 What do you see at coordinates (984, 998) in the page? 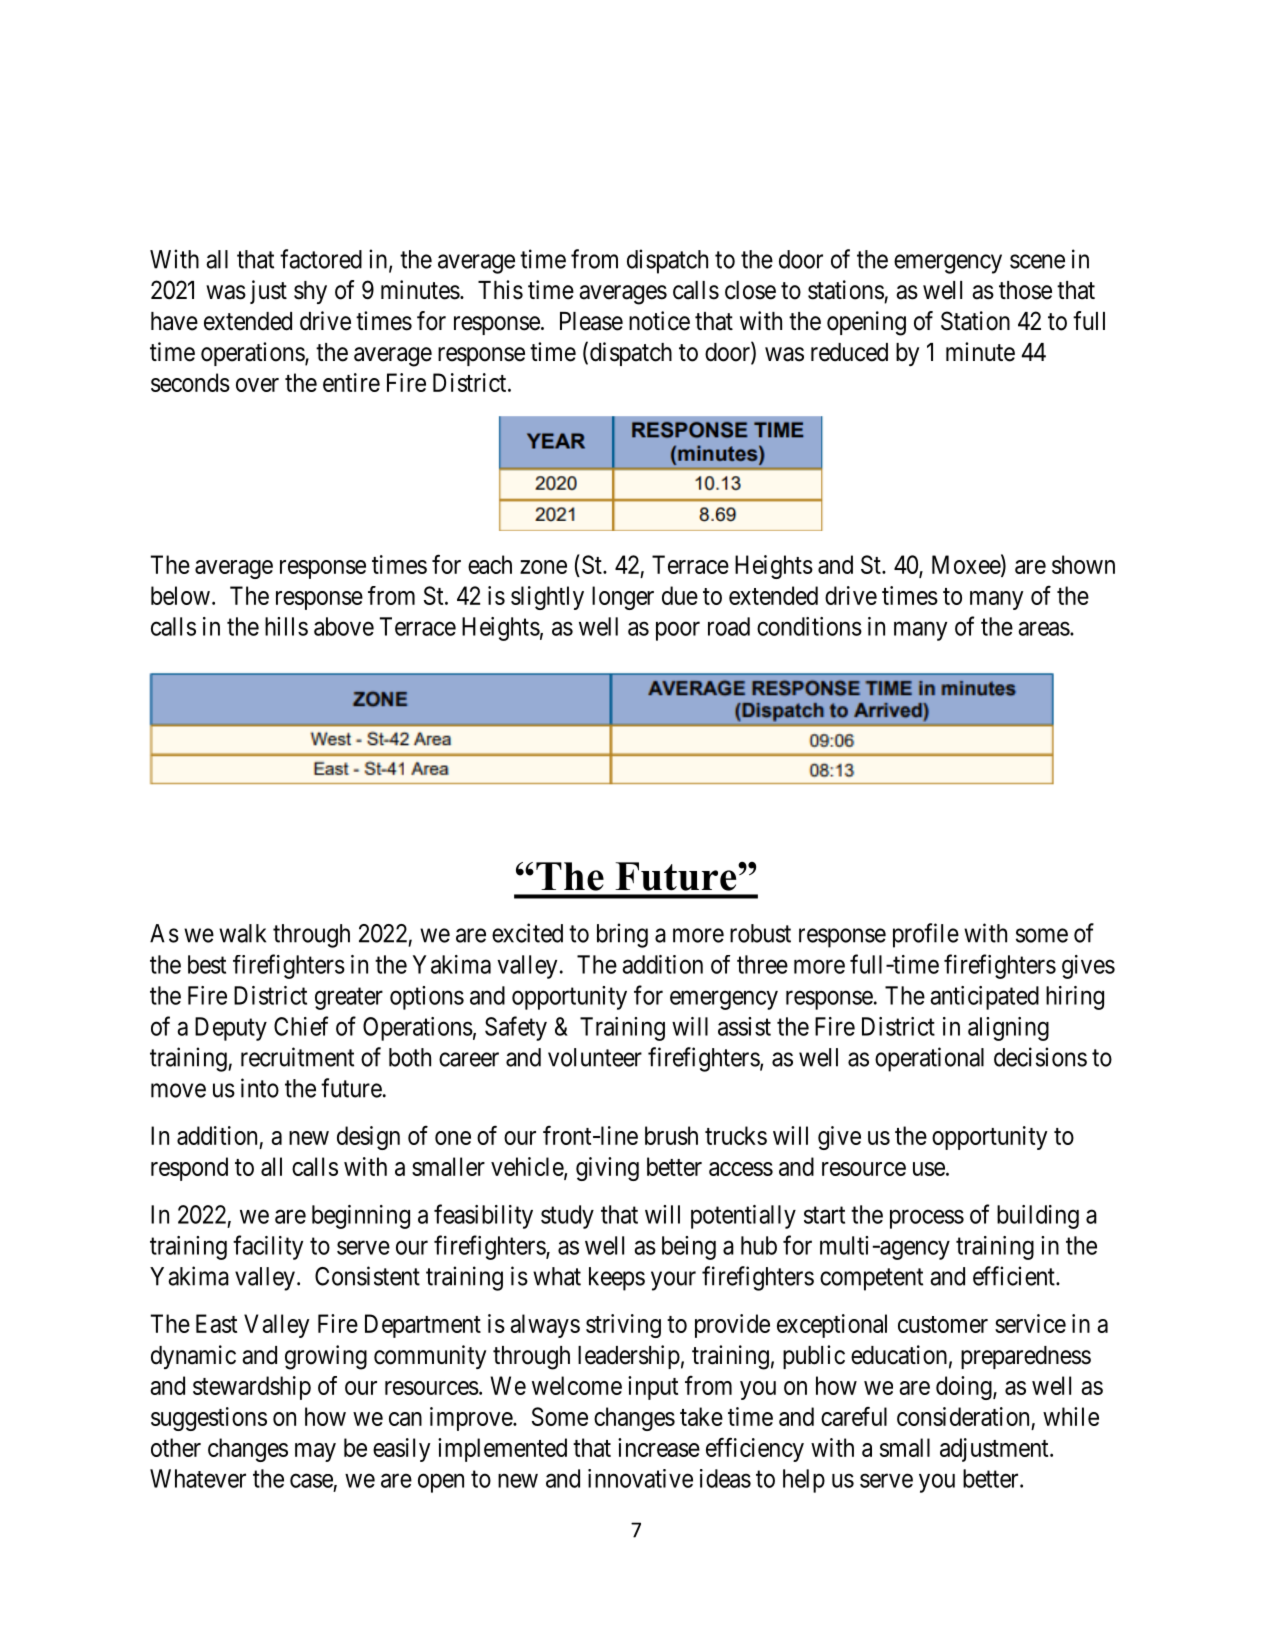
I see `anticipated` at bounding box center [984, 998].
